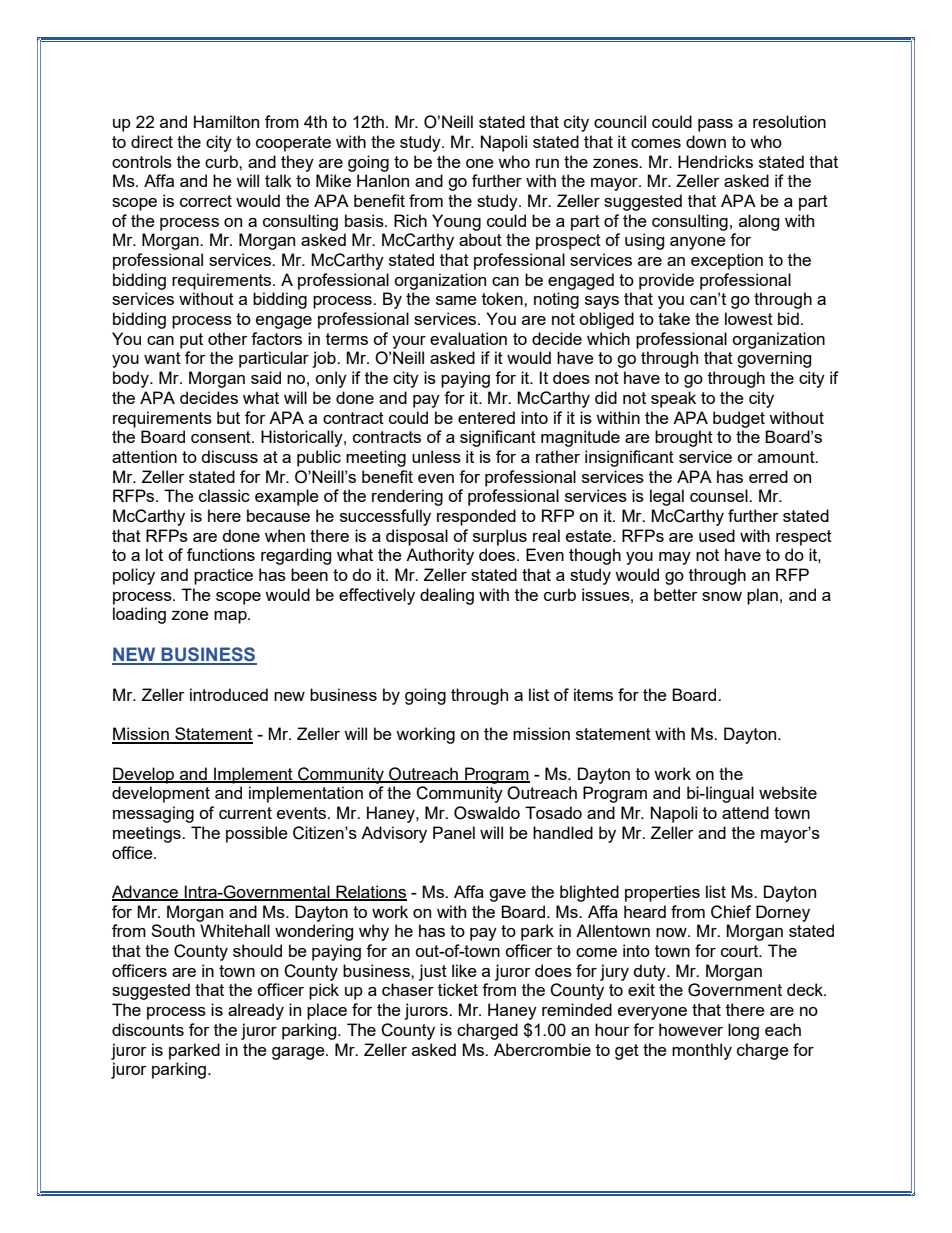 Image resolution: width=952 pixels, height=1233 pixels. Describe the element at coordinates (547, 163) in the page. I see `run` at that location.
